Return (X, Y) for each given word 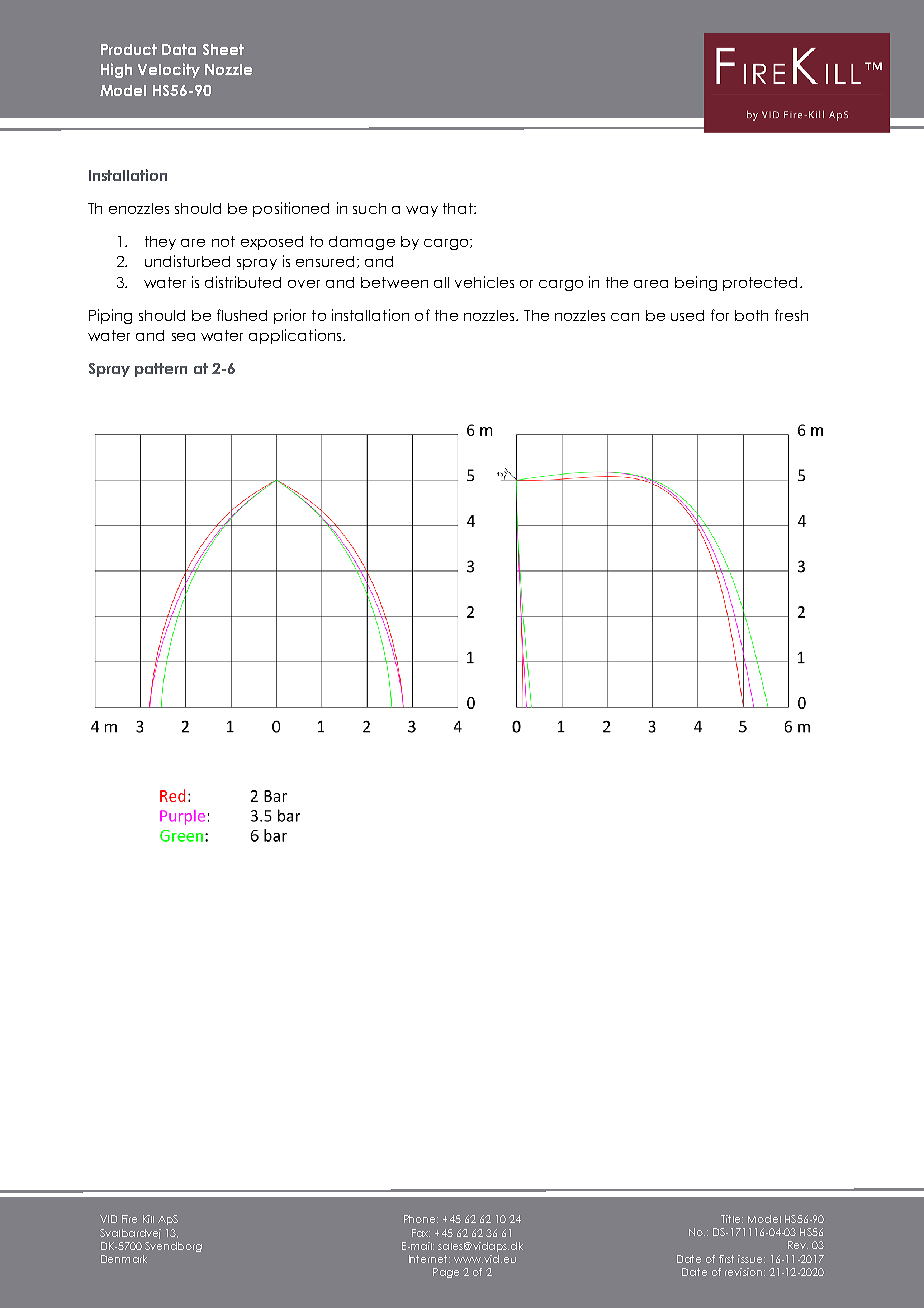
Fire (129, 1219)
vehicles (484, 282)
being (696, 283)
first (726, 1259)
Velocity (169, 70)
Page (446, 1273)
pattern (161, 370)
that (459, 208)
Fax (421, 1233)
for (720, 315)
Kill (148, 1219)
